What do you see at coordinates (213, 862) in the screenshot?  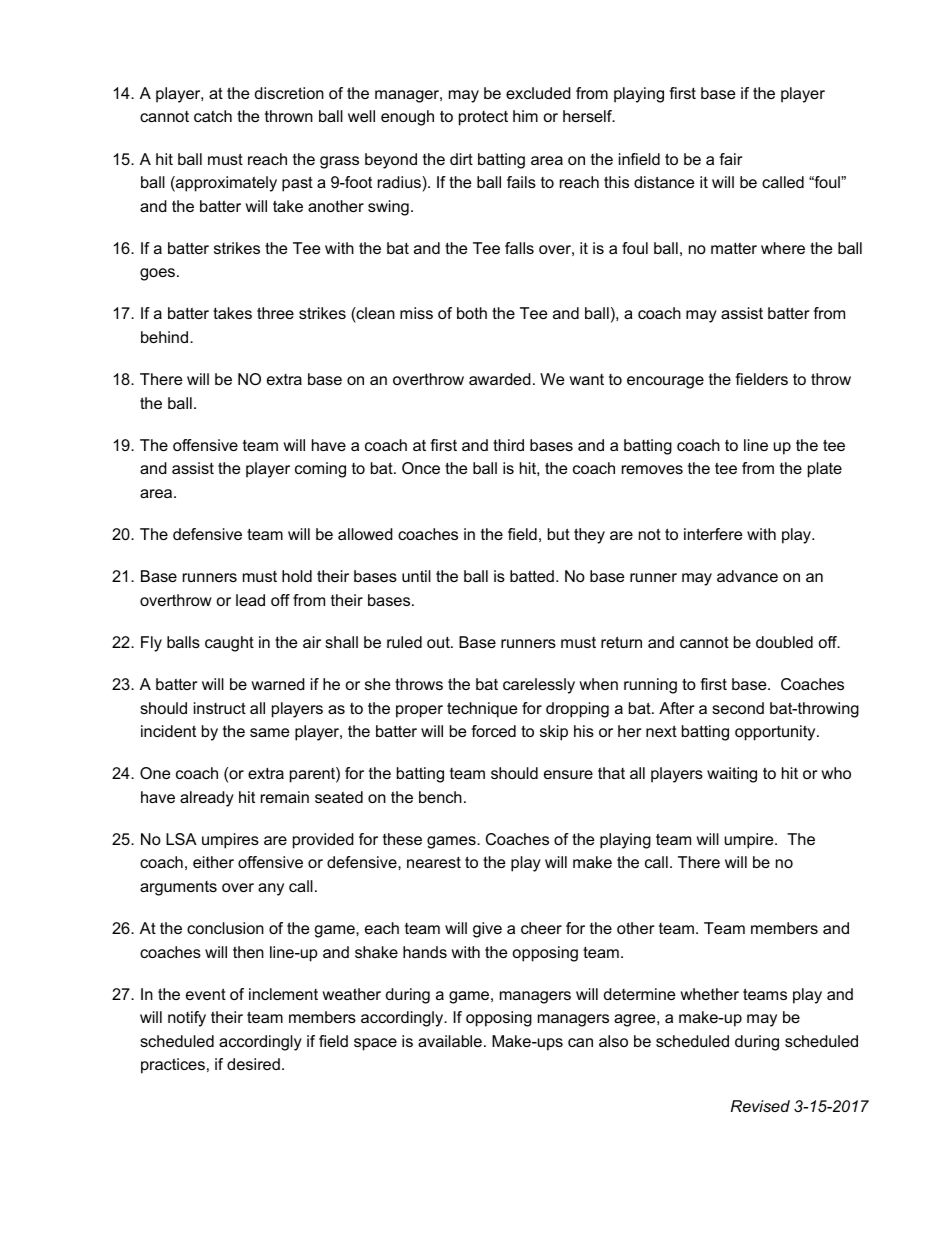 I see `either` at bounding box center [213, 862].
